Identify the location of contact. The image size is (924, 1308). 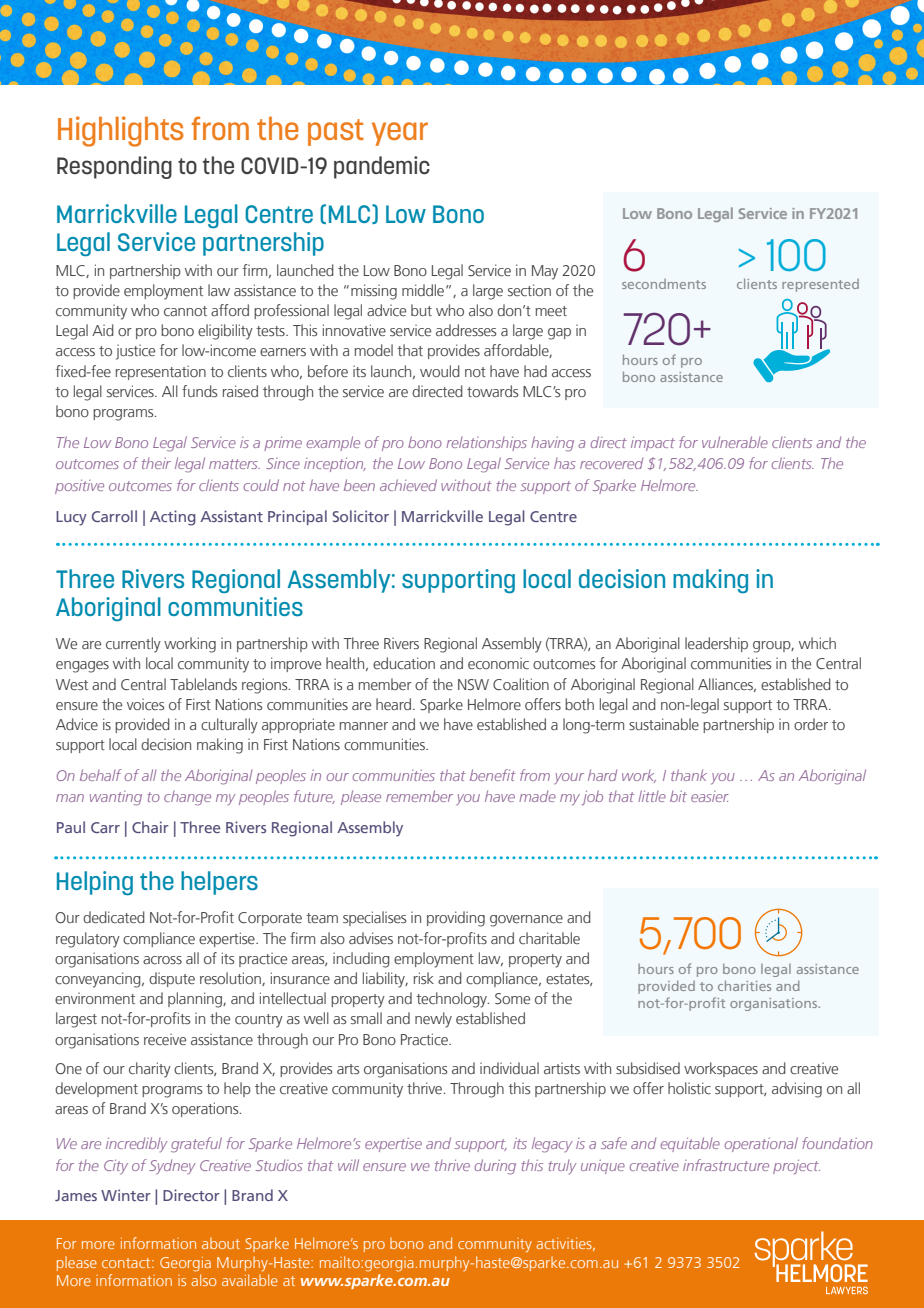
(127, 1263).
